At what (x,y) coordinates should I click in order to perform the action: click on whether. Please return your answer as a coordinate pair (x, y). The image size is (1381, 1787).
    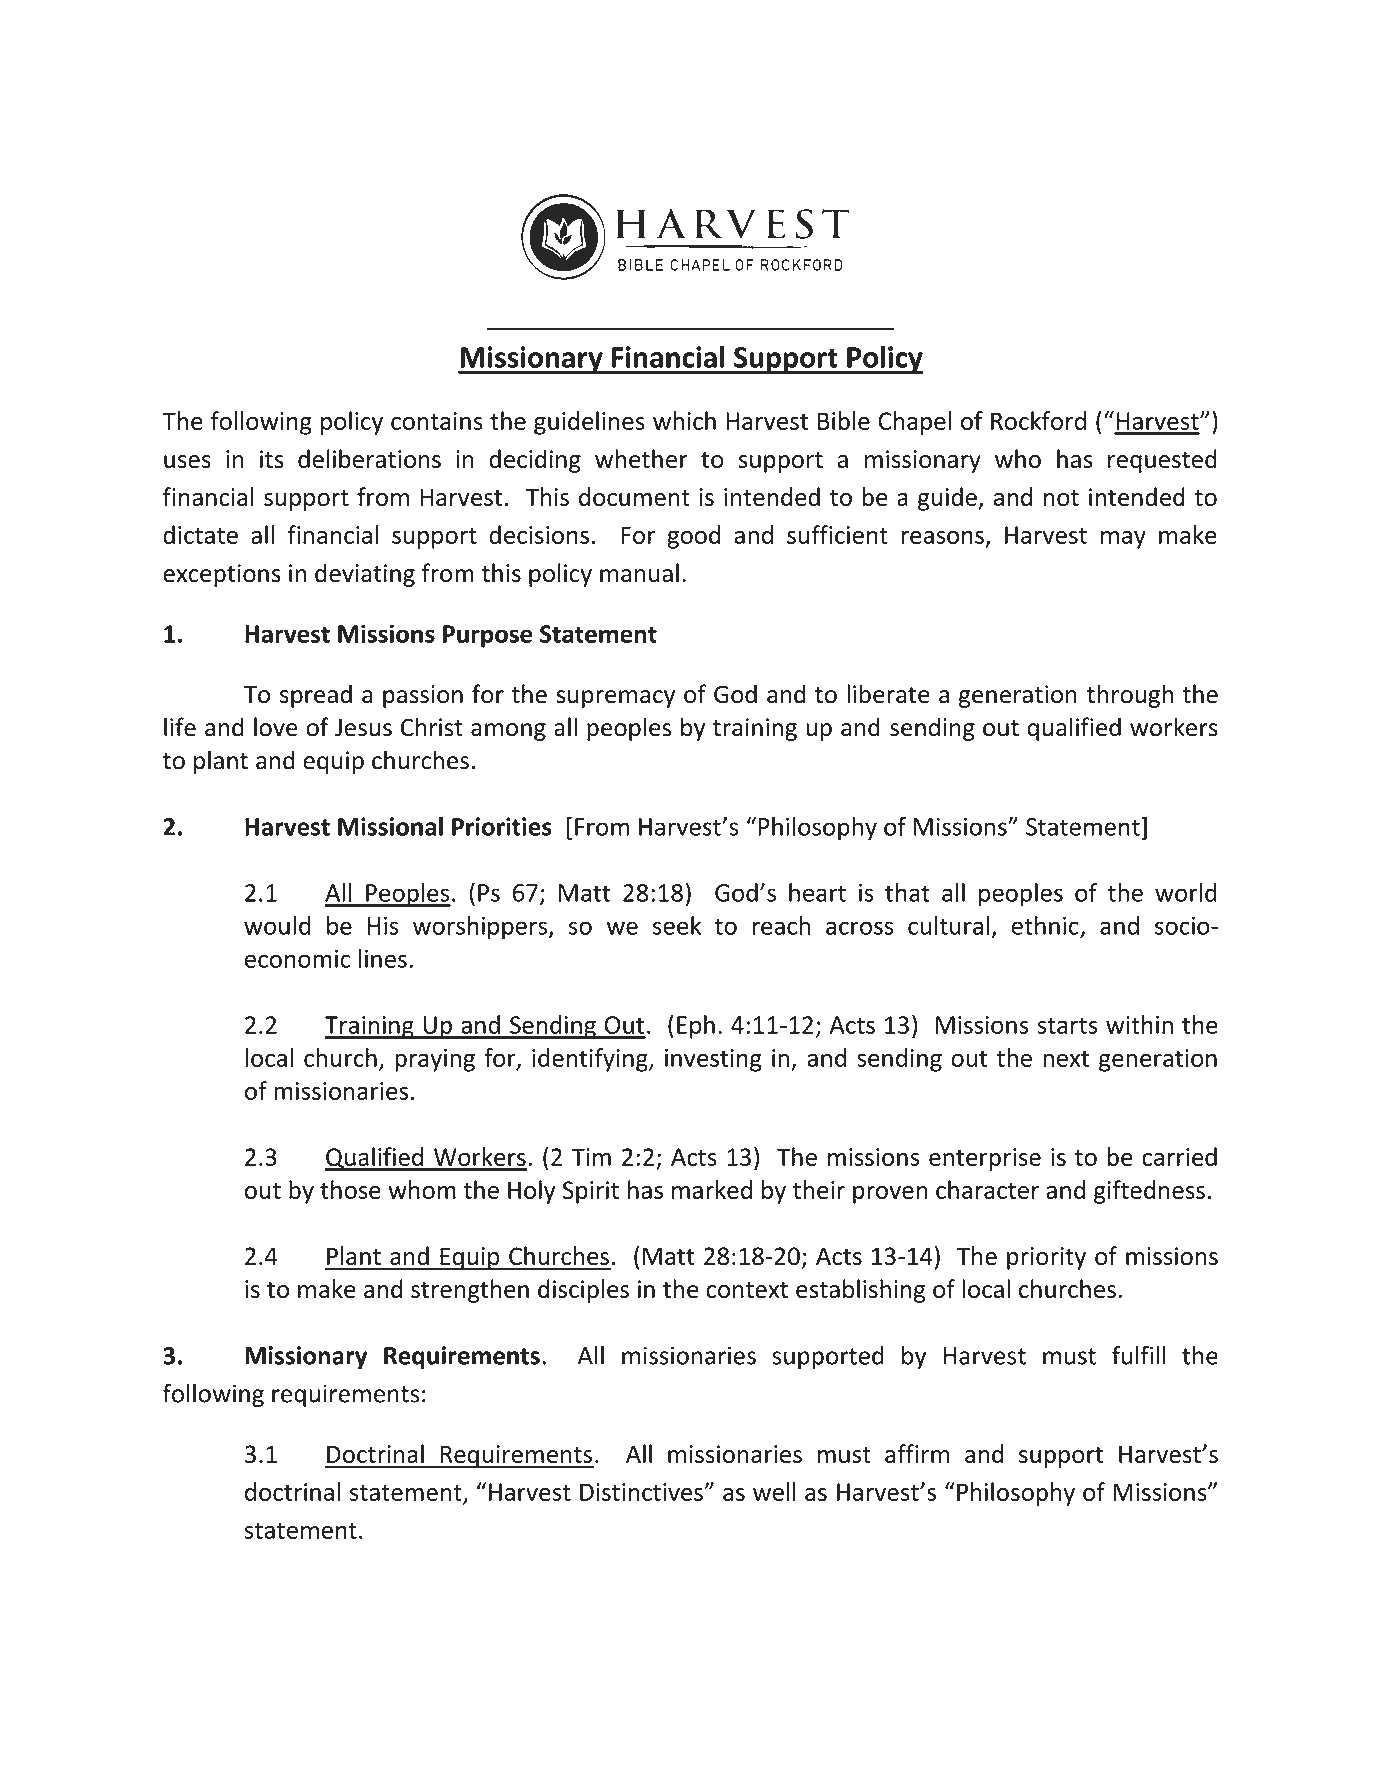
    Looking at the image, I should click on (641, 458).
